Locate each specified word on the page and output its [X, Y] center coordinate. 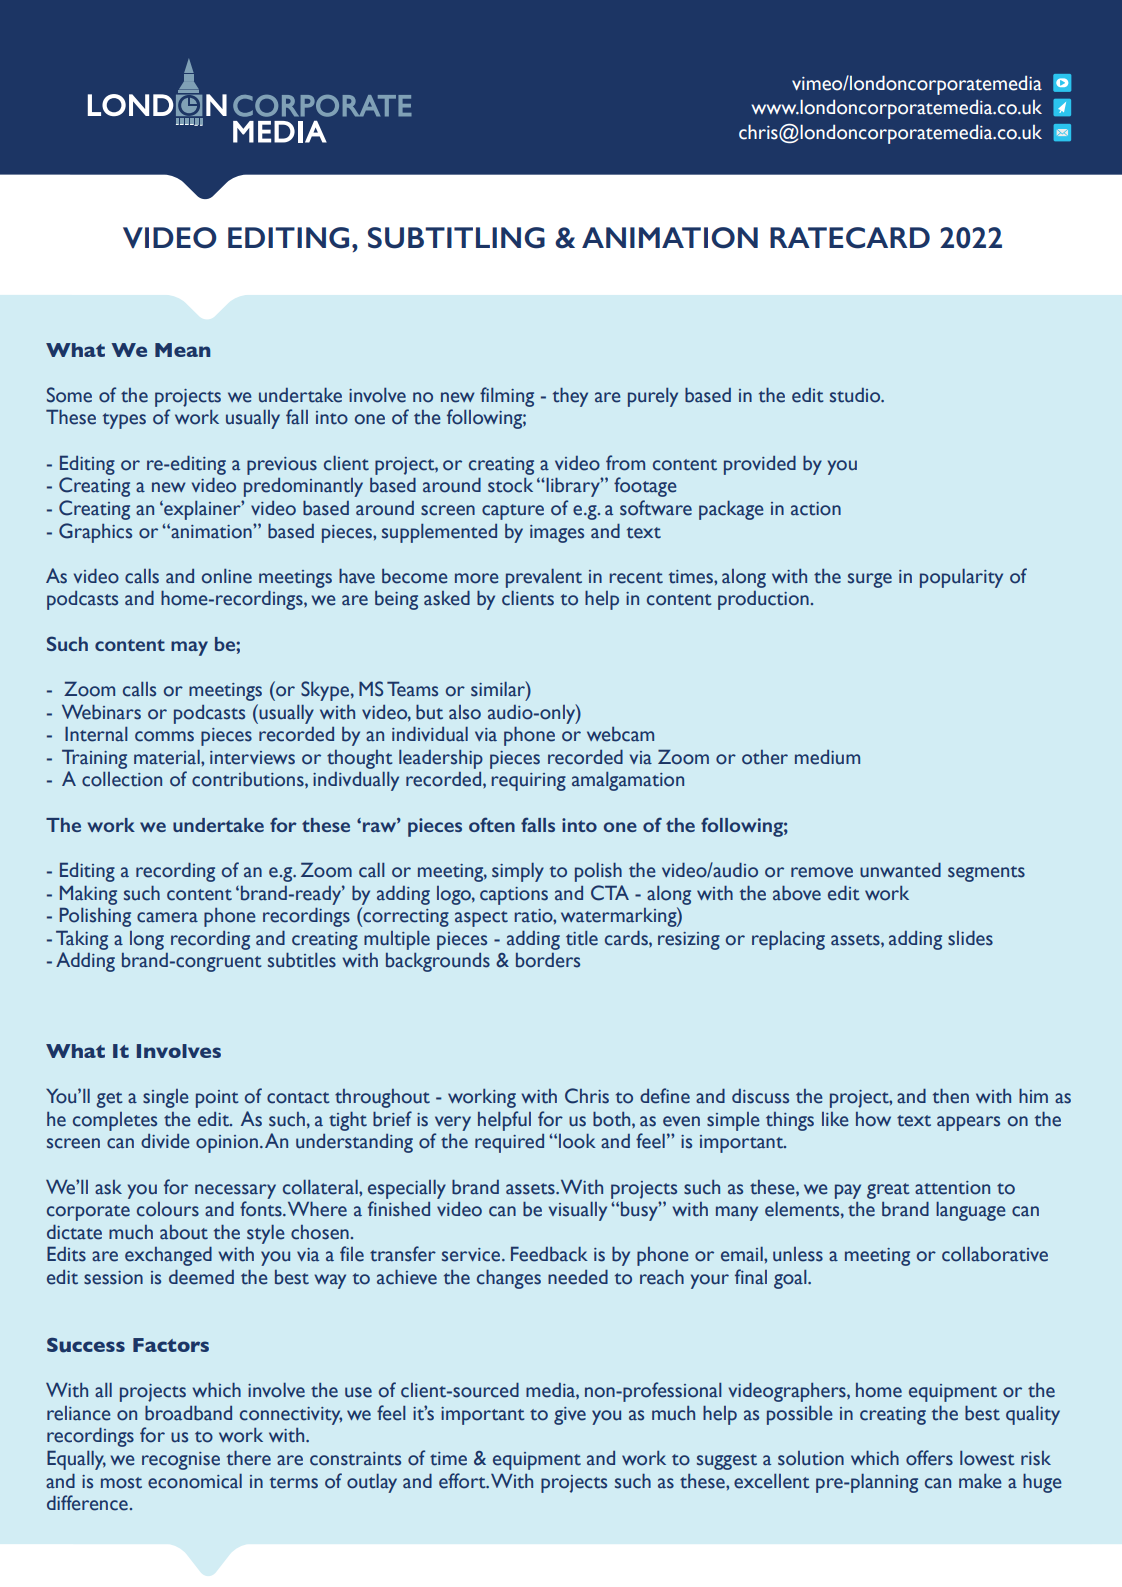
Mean [182, 350]
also [465, 712]
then [951, 1096]
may [189, 648]
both [613, 1119]
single [165, 1098]
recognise [181, 1461]
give [570, 1416]
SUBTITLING [456, 238]
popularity [961, 578]
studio [856, 395]
